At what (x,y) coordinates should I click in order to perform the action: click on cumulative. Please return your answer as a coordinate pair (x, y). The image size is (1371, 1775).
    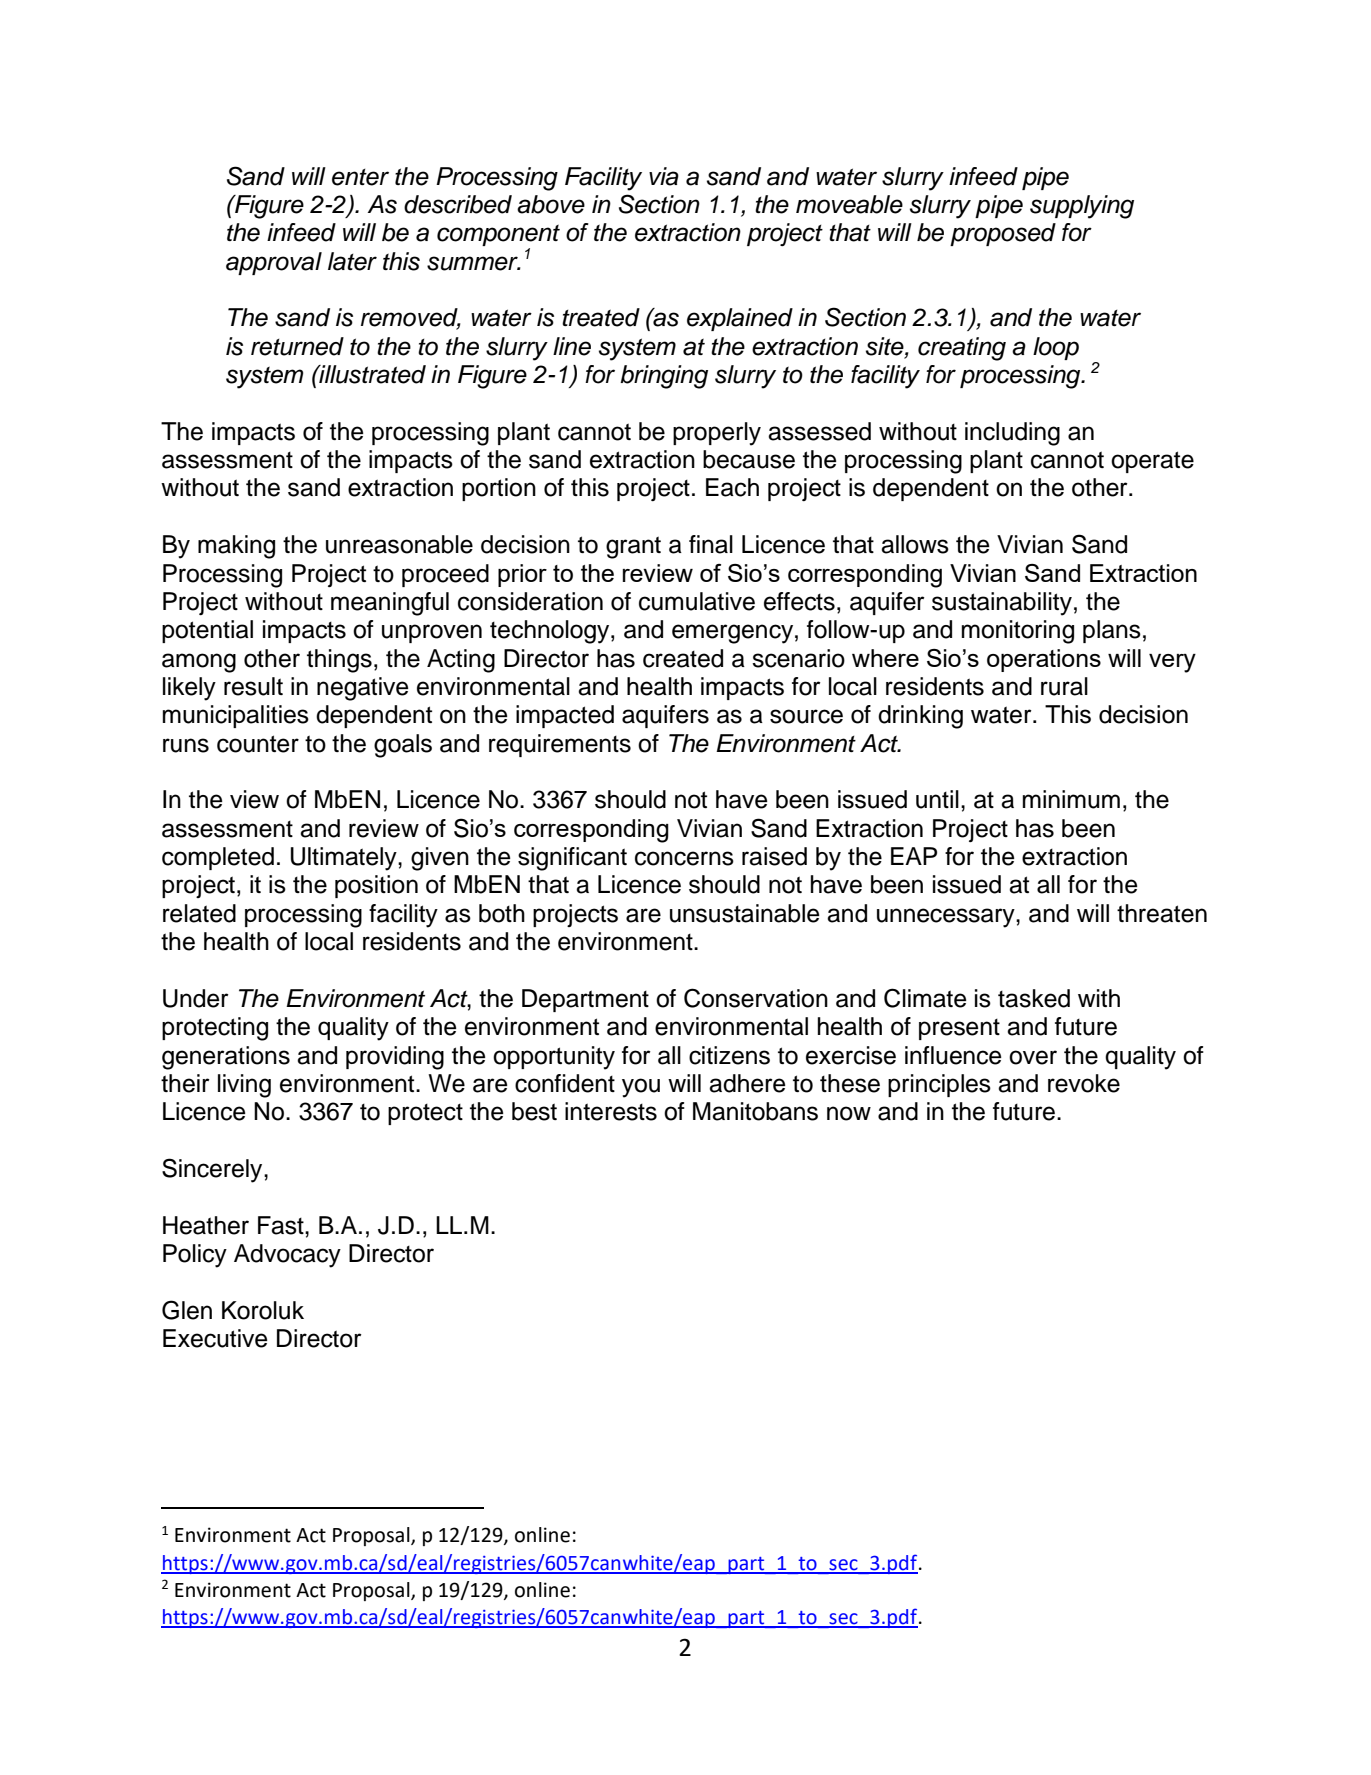
    Looking at the image, I should click on (697, 601).
